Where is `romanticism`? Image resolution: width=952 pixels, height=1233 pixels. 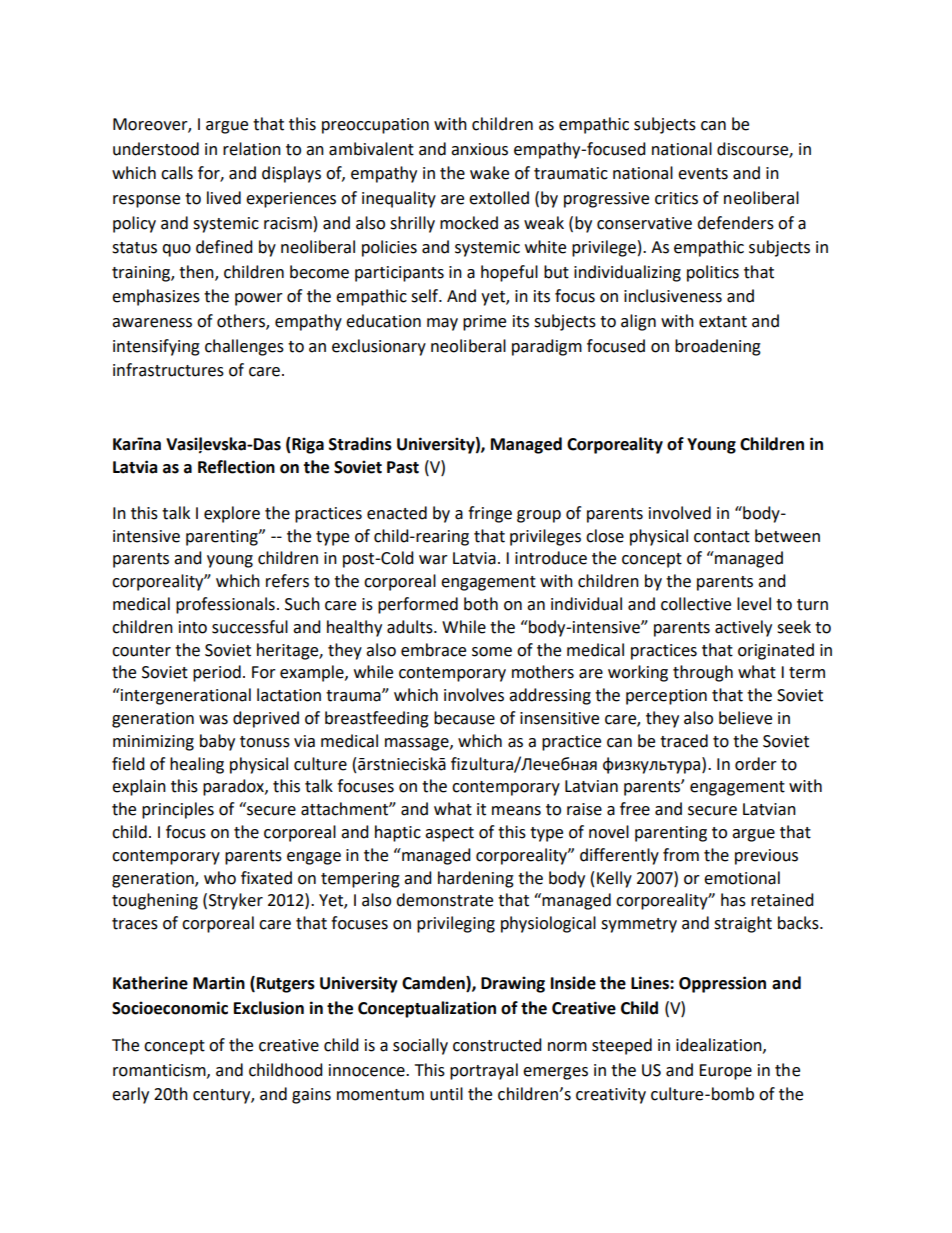 romanticism is located at coordinates (160, 1071).
